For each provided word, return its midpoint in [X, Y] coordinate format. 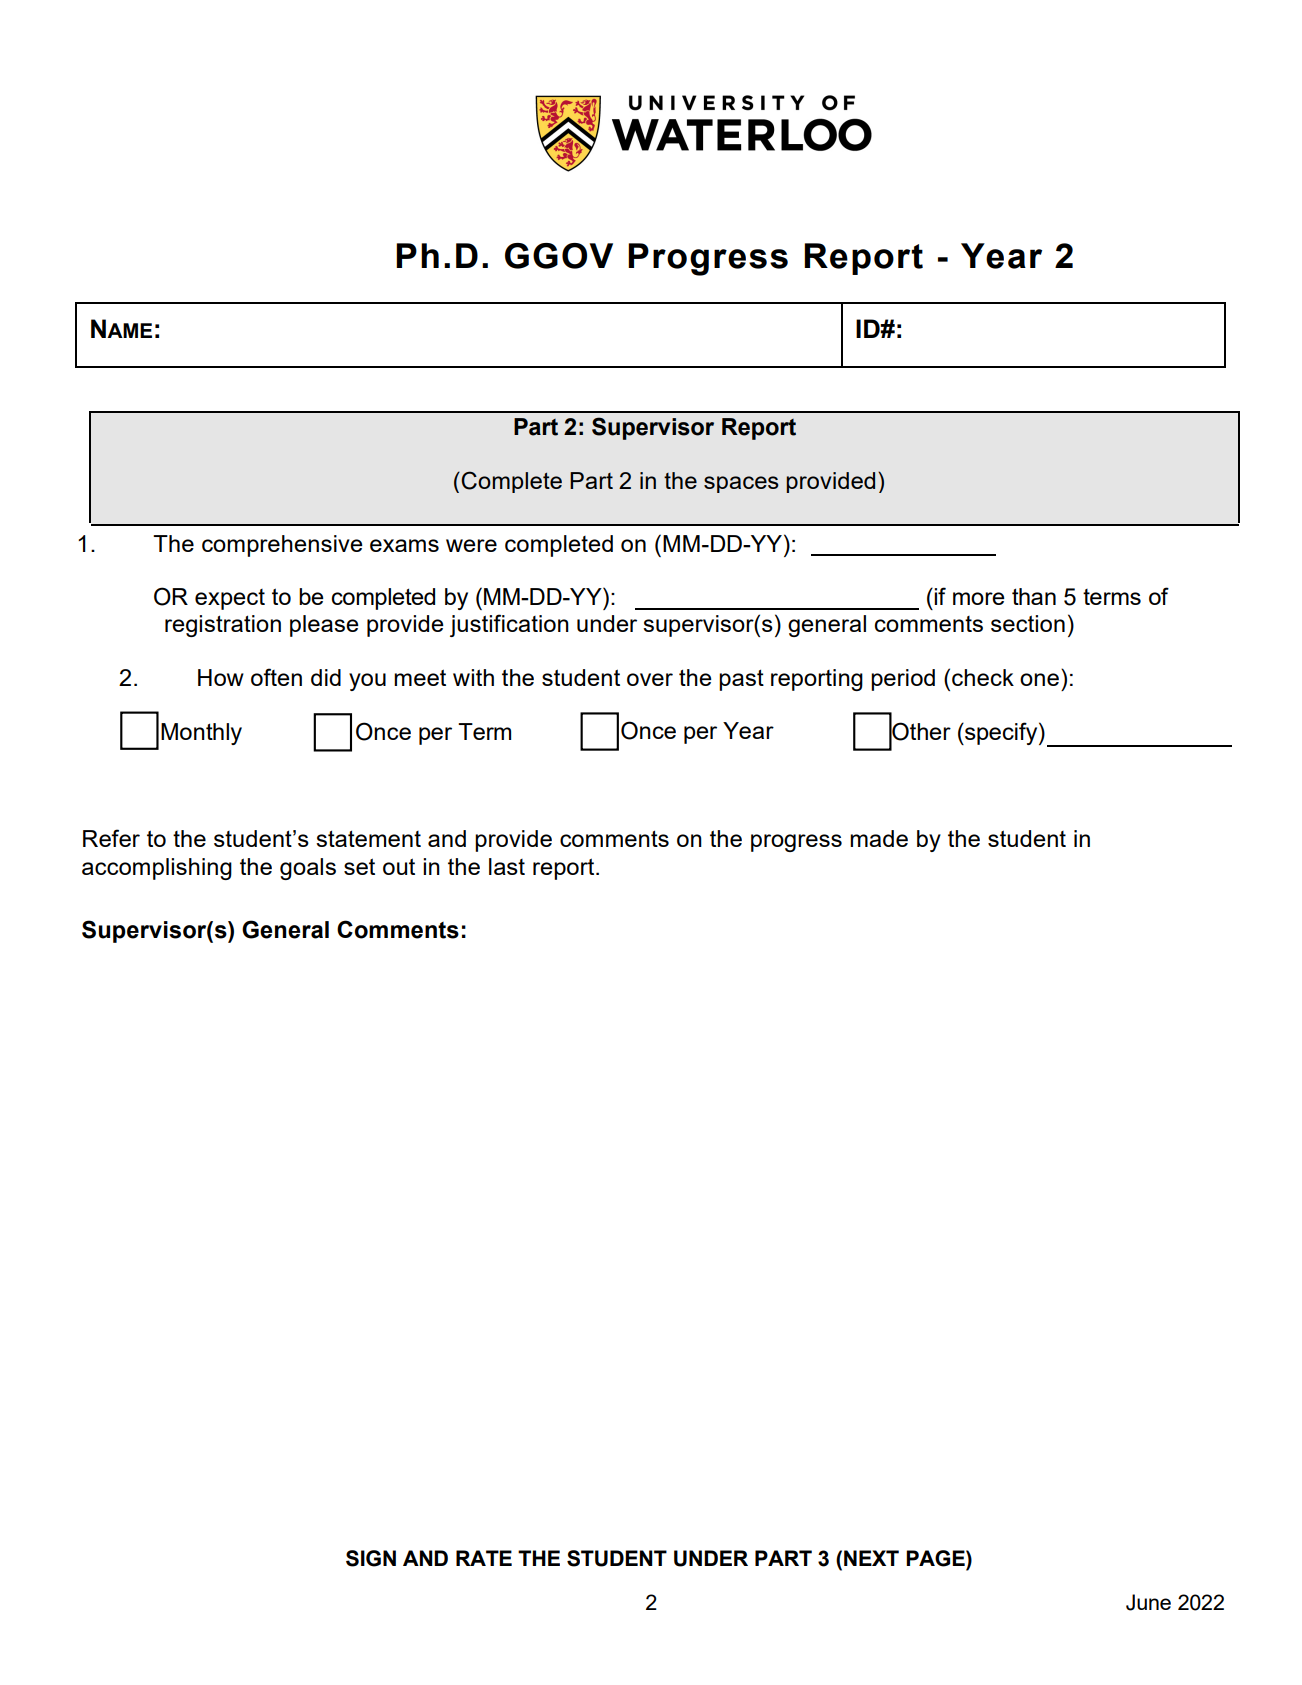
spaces [741, 484]
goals [308, 869]
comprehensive [282, 546]
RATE [484, 1558]
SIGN [371, 1558]
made [879, 838]
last [507, 866]
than [1034, 596]
